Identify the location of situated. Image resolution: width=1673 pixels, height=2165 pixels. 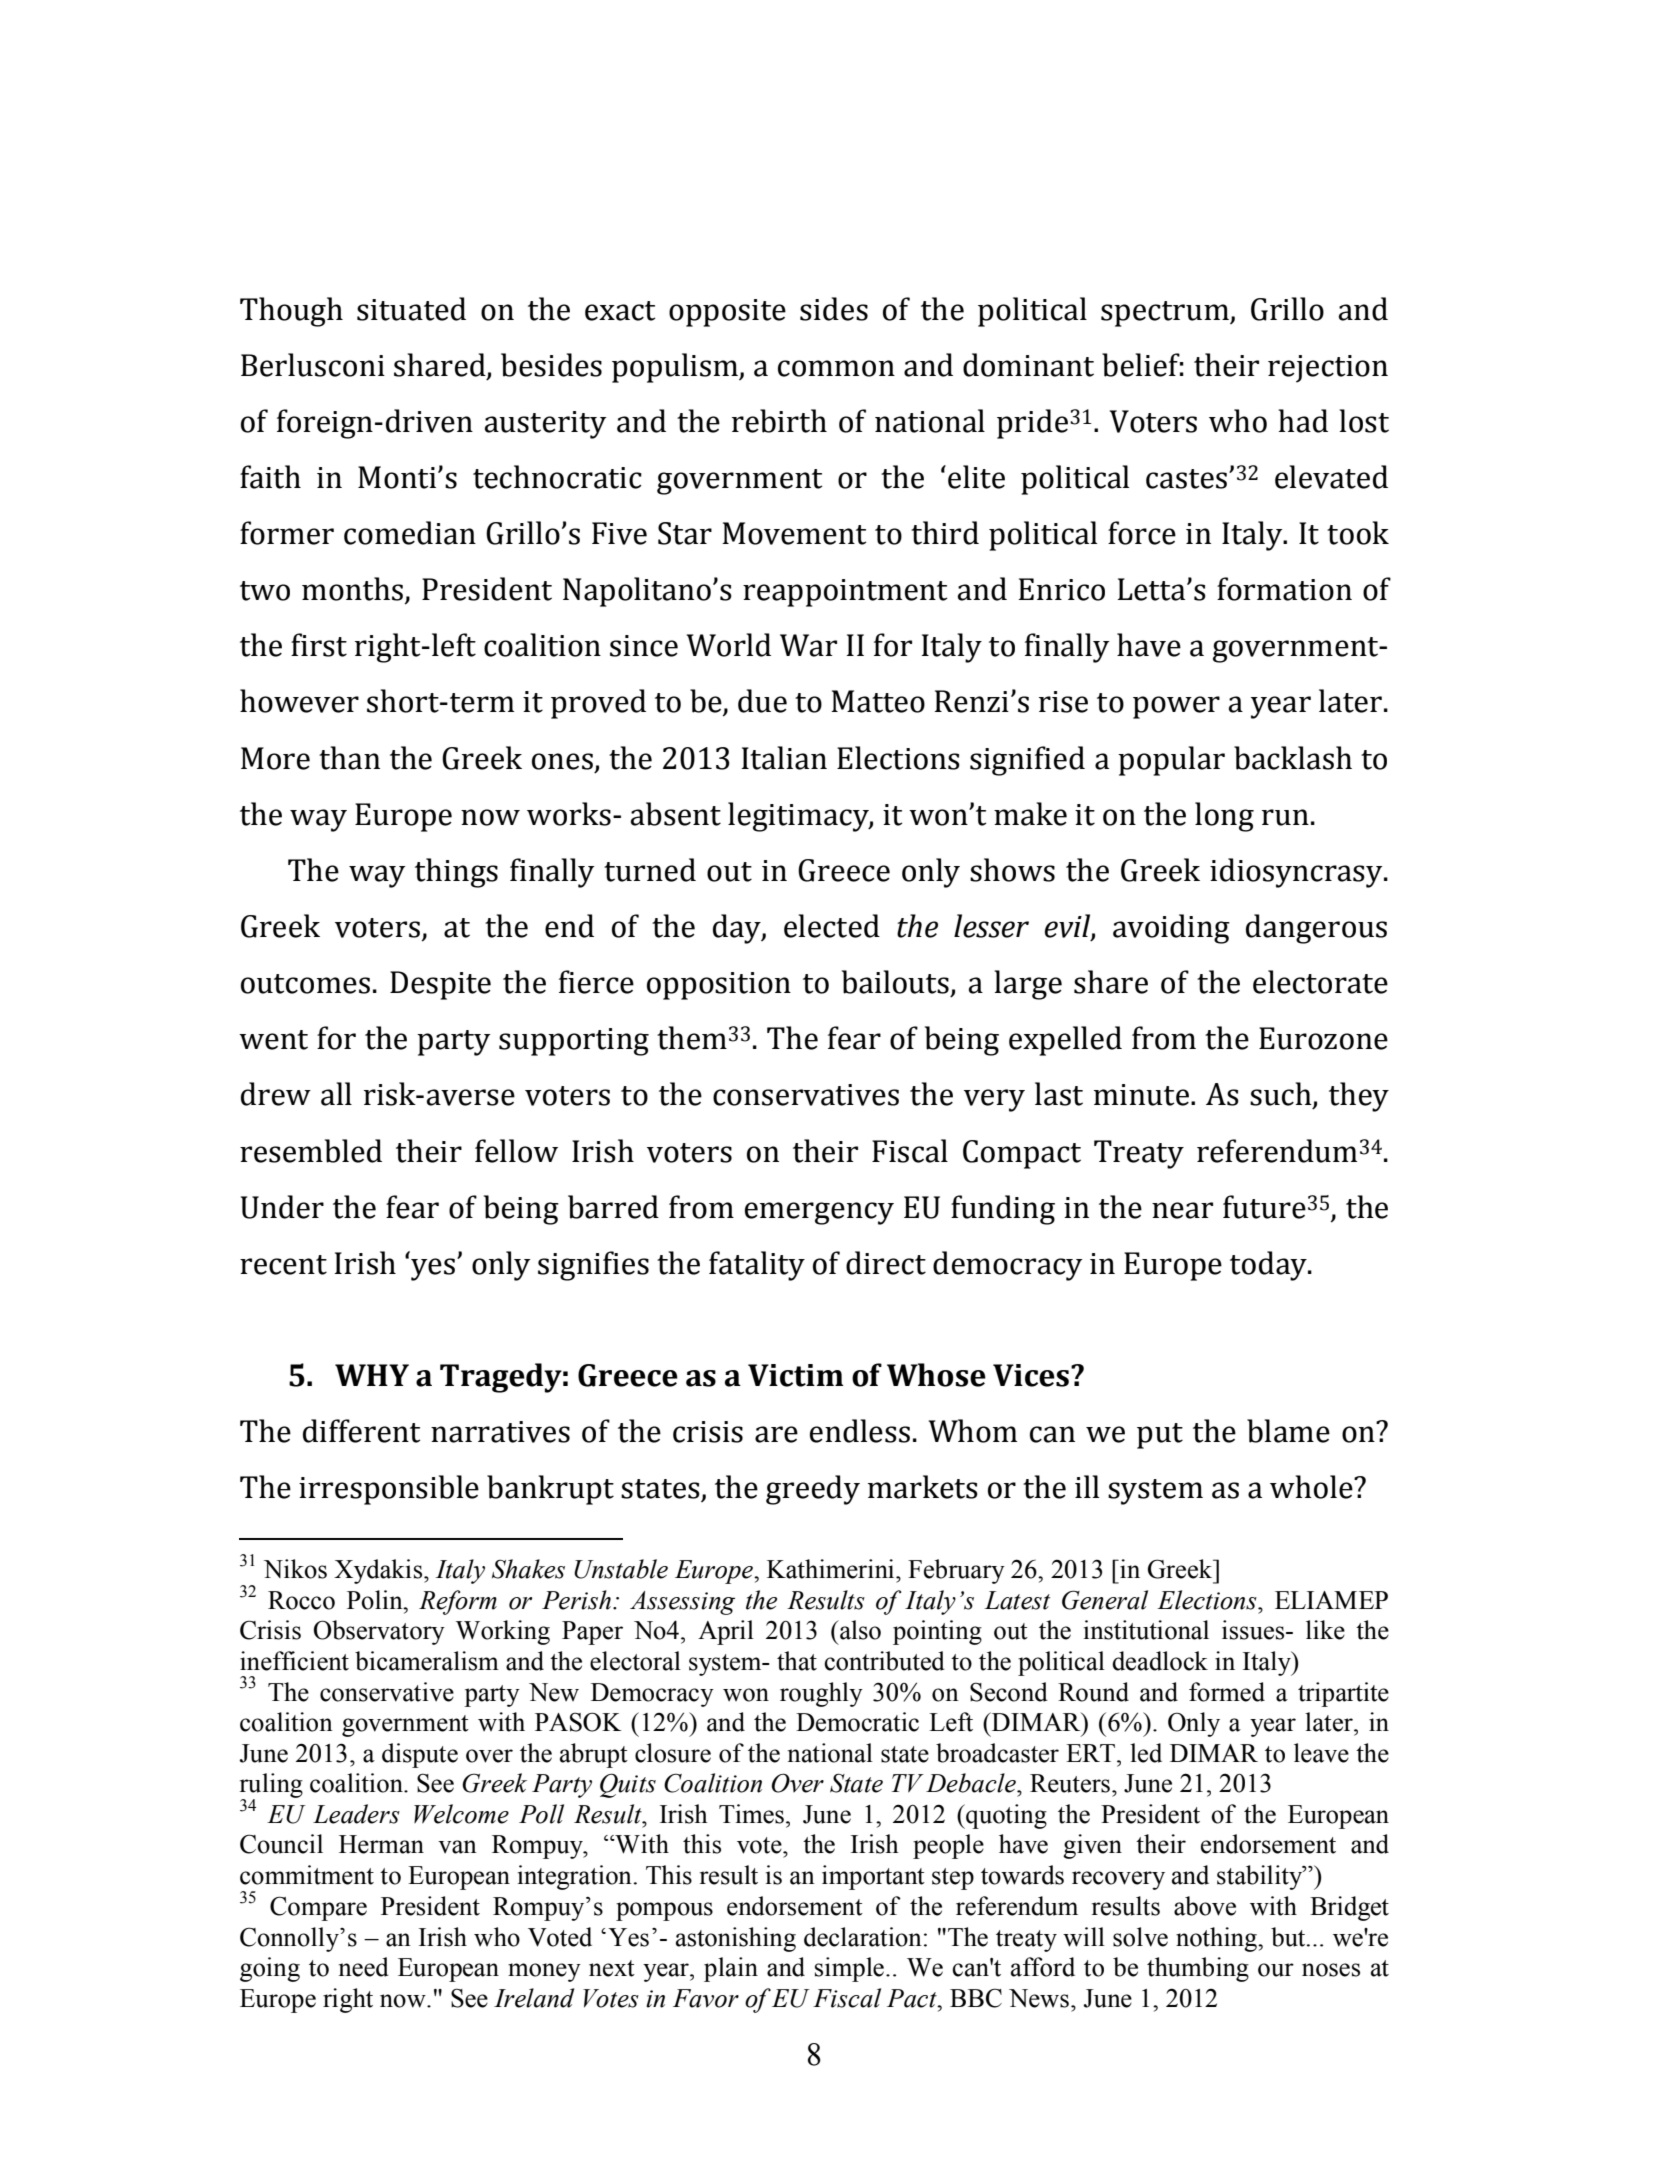
(411, 309).
